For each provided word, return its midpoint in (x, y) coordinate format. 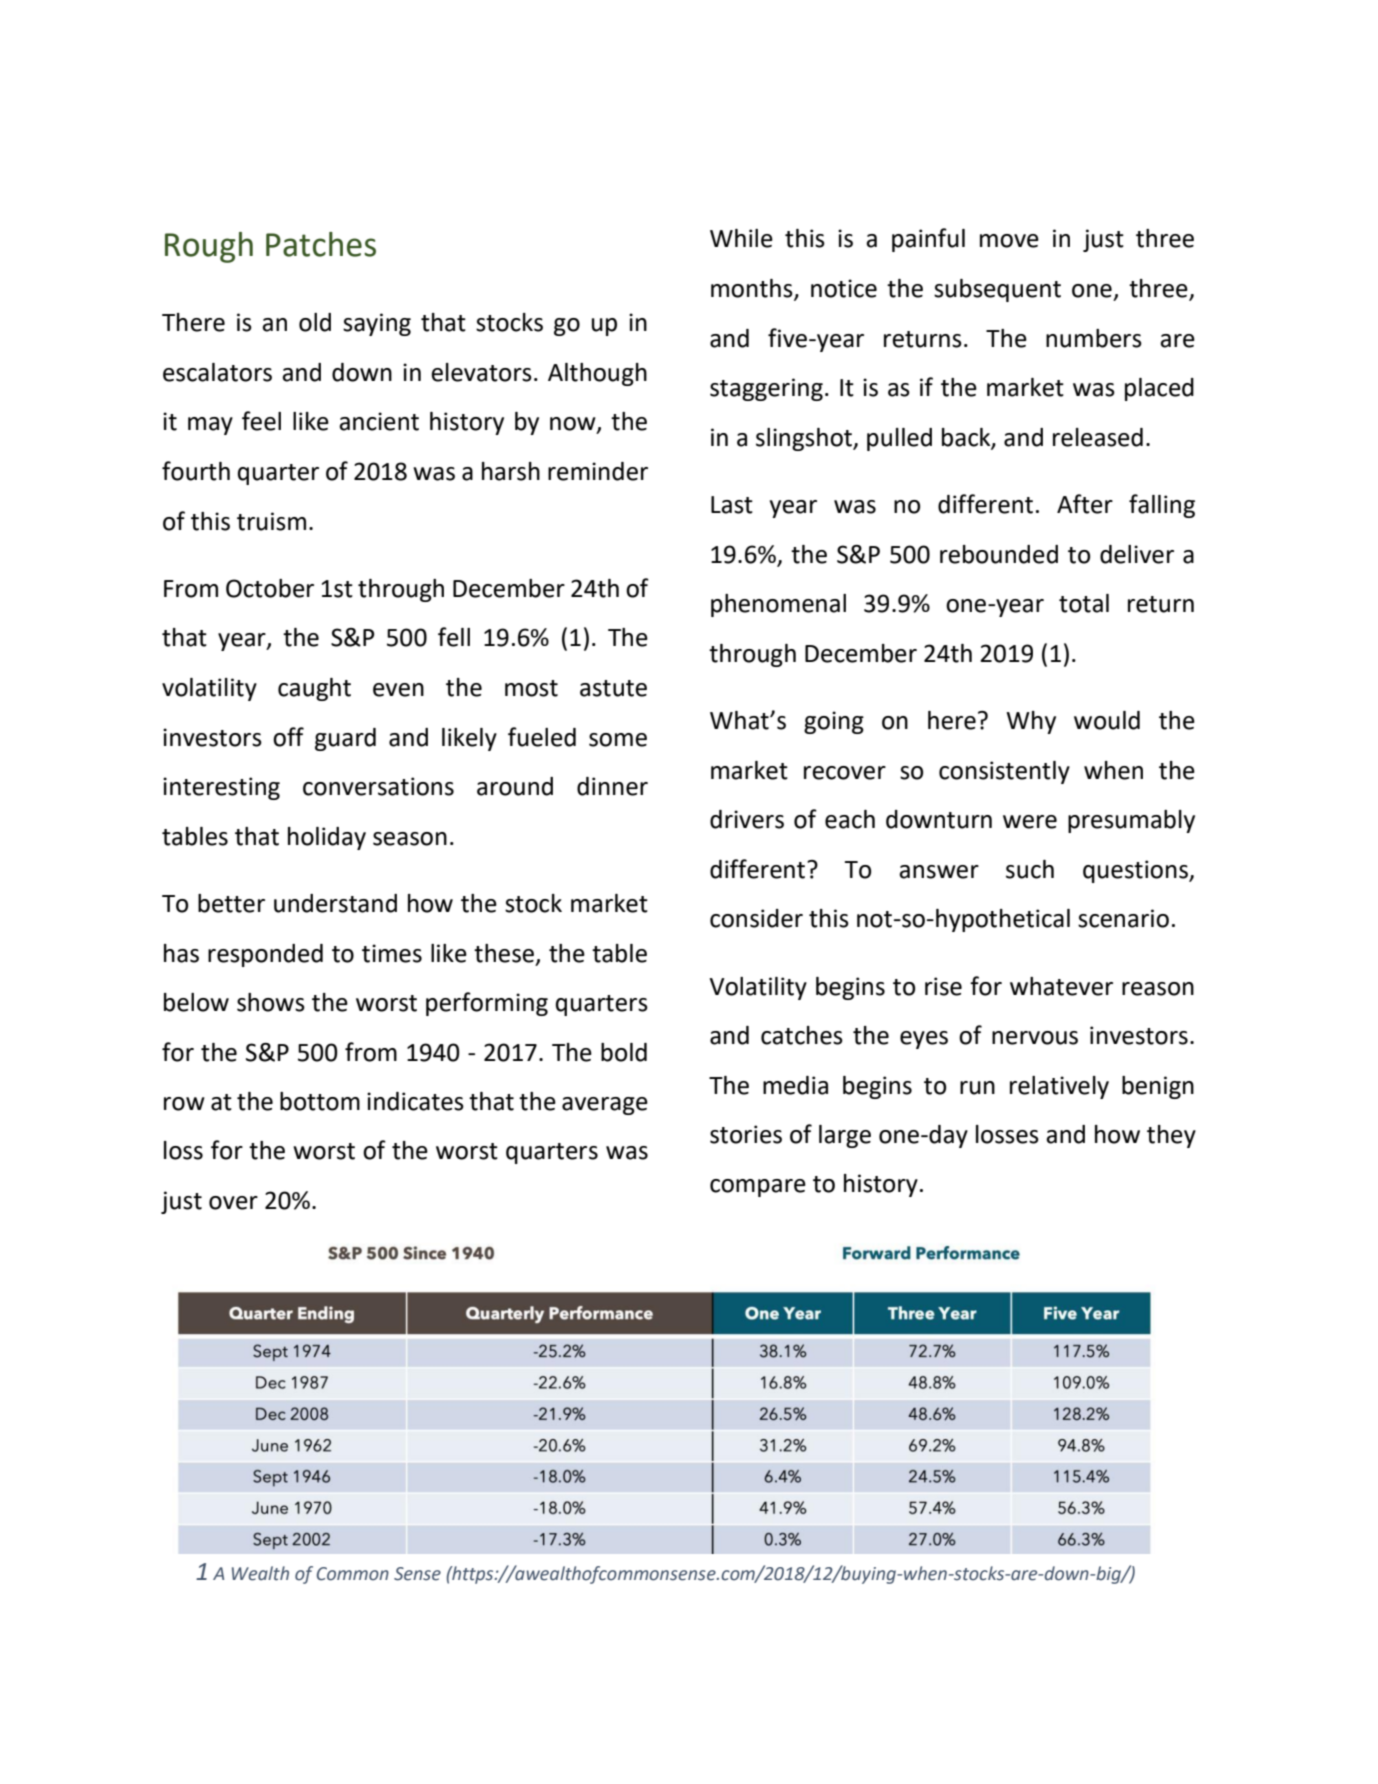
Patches (321, 244)
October (270, 588)
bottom (320, 1101)
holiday (327, 838)
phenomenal (778, 605)
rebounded (999, 554)
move (1009, 241)
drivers (747, 819)
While (741, 238)
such (1030, 869)
